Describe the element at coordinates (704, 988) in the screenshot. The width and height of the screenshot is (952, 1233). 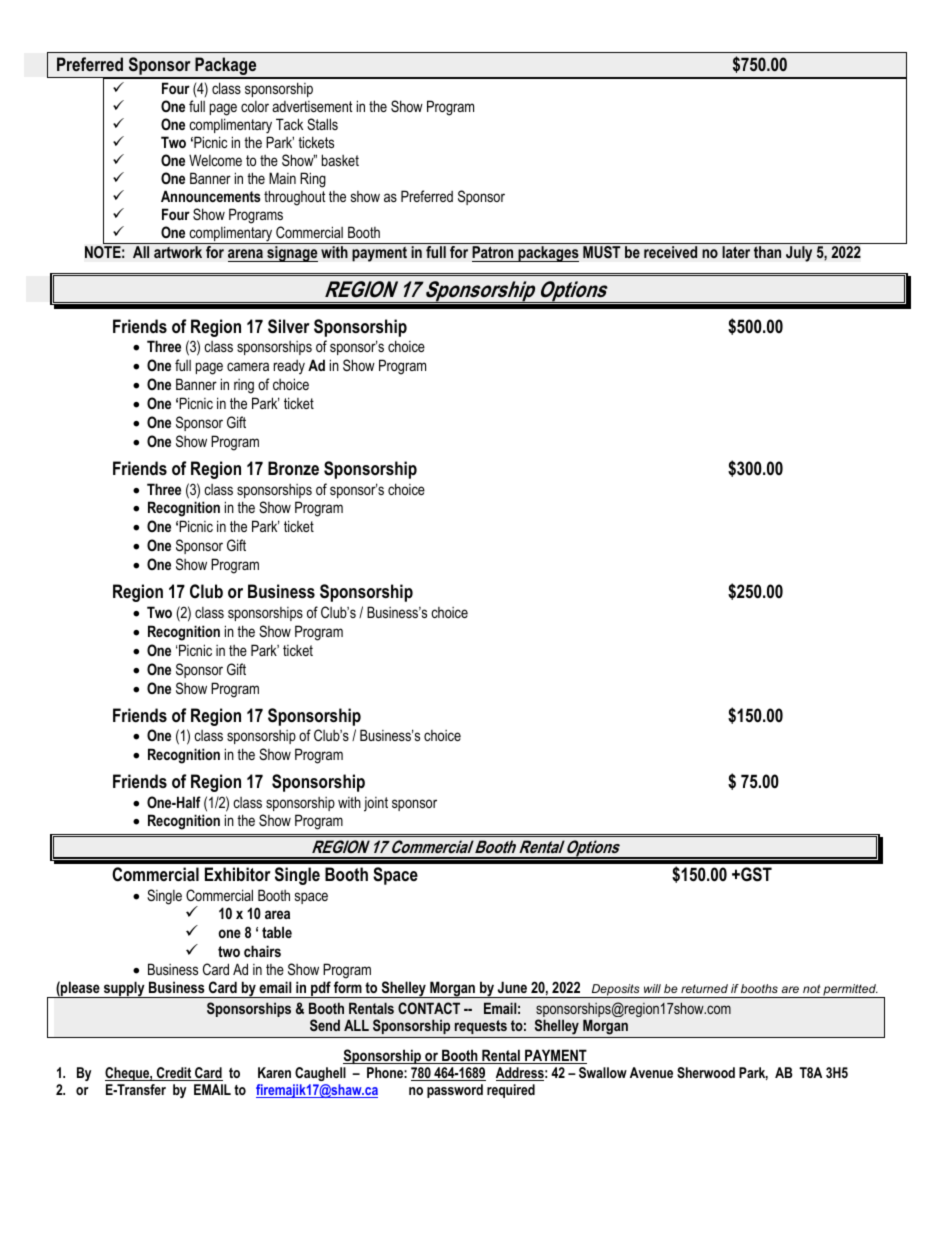
I see `returned` at that location.
